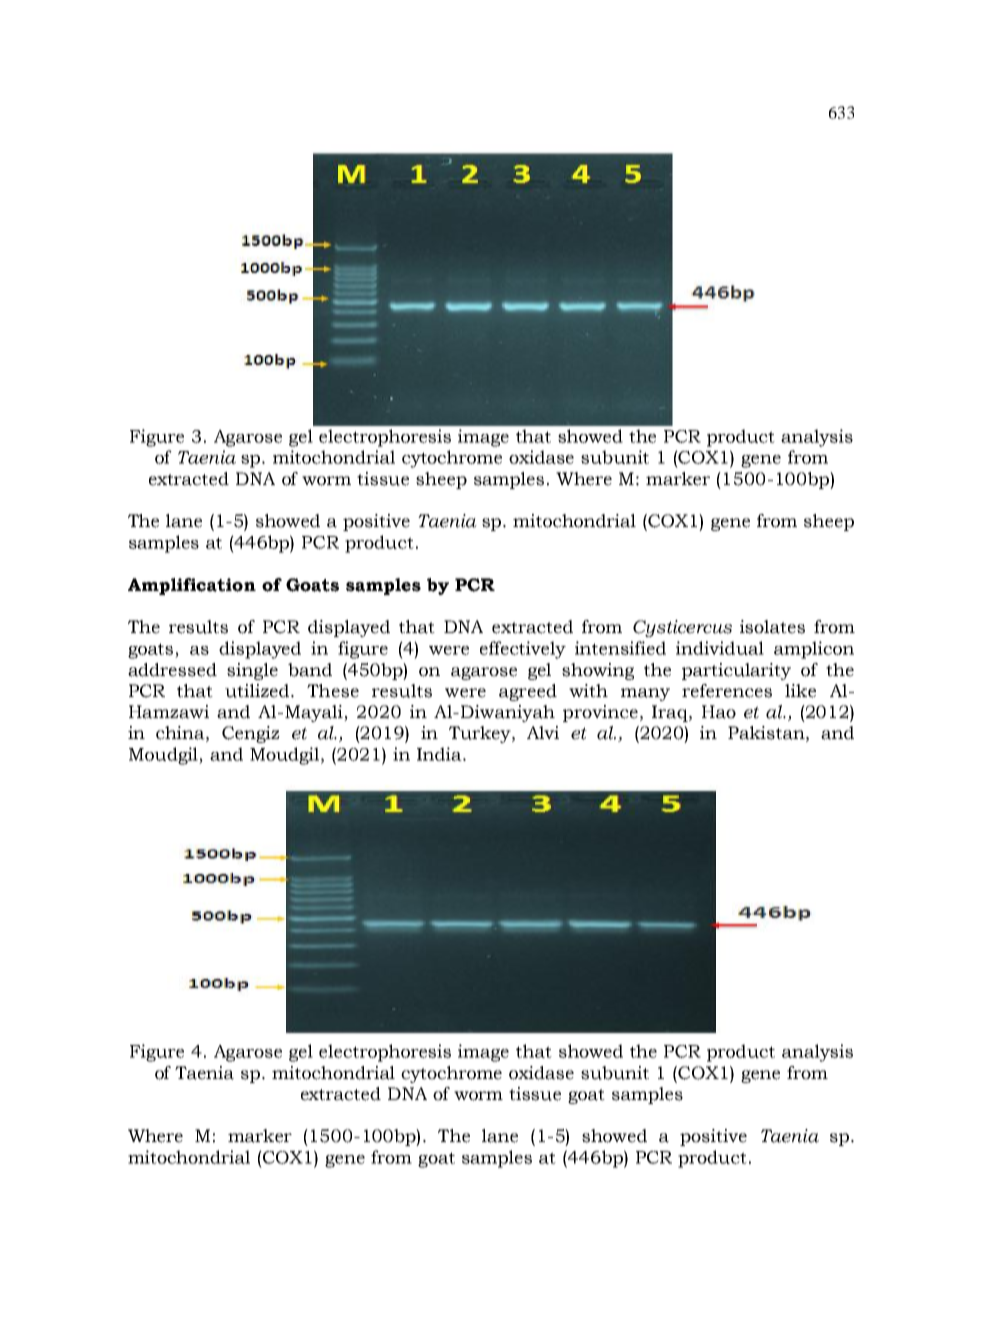 Image resolution: width=983 pixels, height=1341 pixels. What do you see at coordinates (192, 586) in the screenshot?
I see `Amplification` at bounding box center [192, 586].
